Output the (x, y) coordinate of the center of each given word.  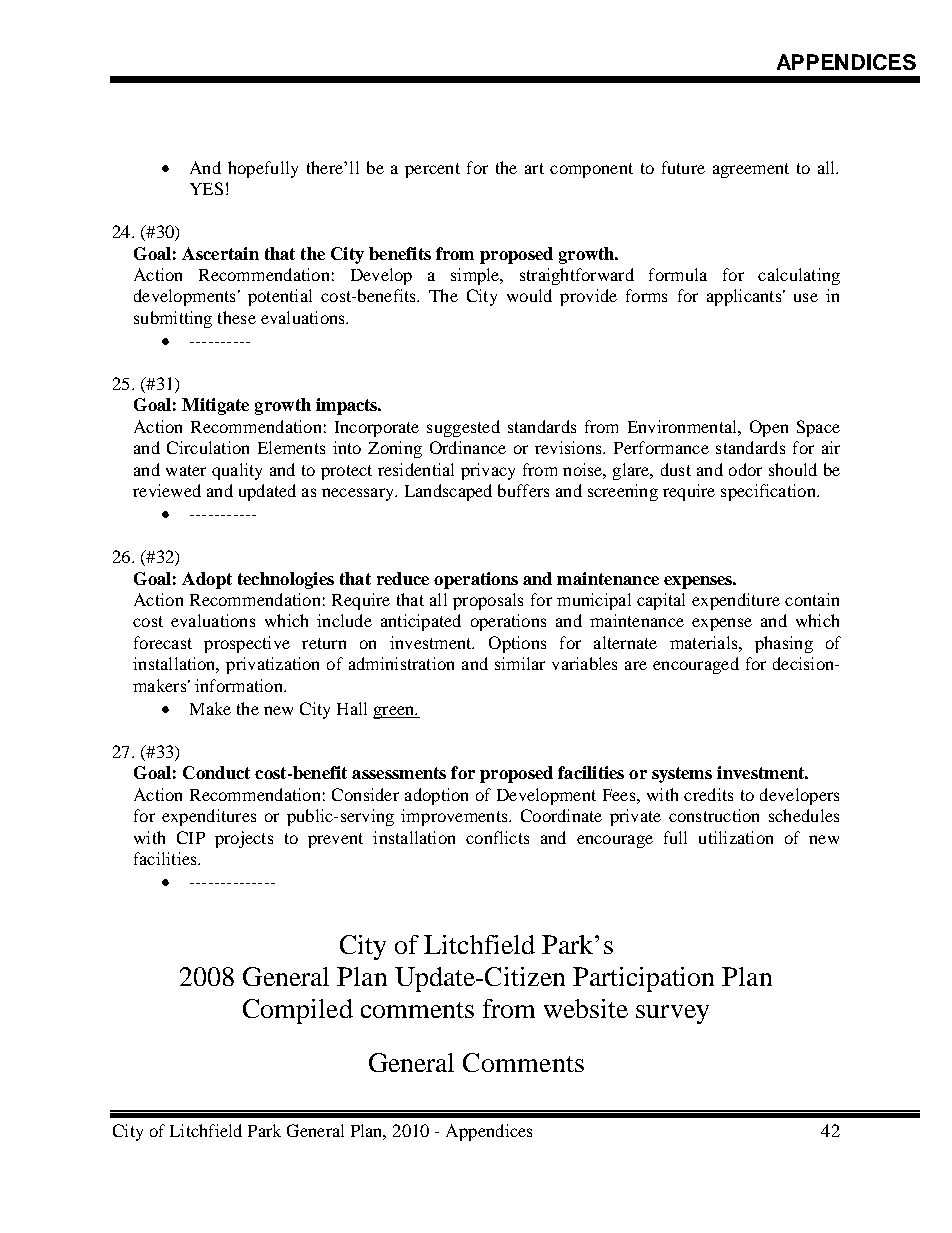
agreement (751, 170)
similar (520, 663)
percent (432, 170)
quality (237, 471)
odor (745, 469)
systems (682, 775)
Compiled (298, 1011)
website (586, 1008)
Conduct (216, 772)
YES (206, 188)
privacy (488, 471)
